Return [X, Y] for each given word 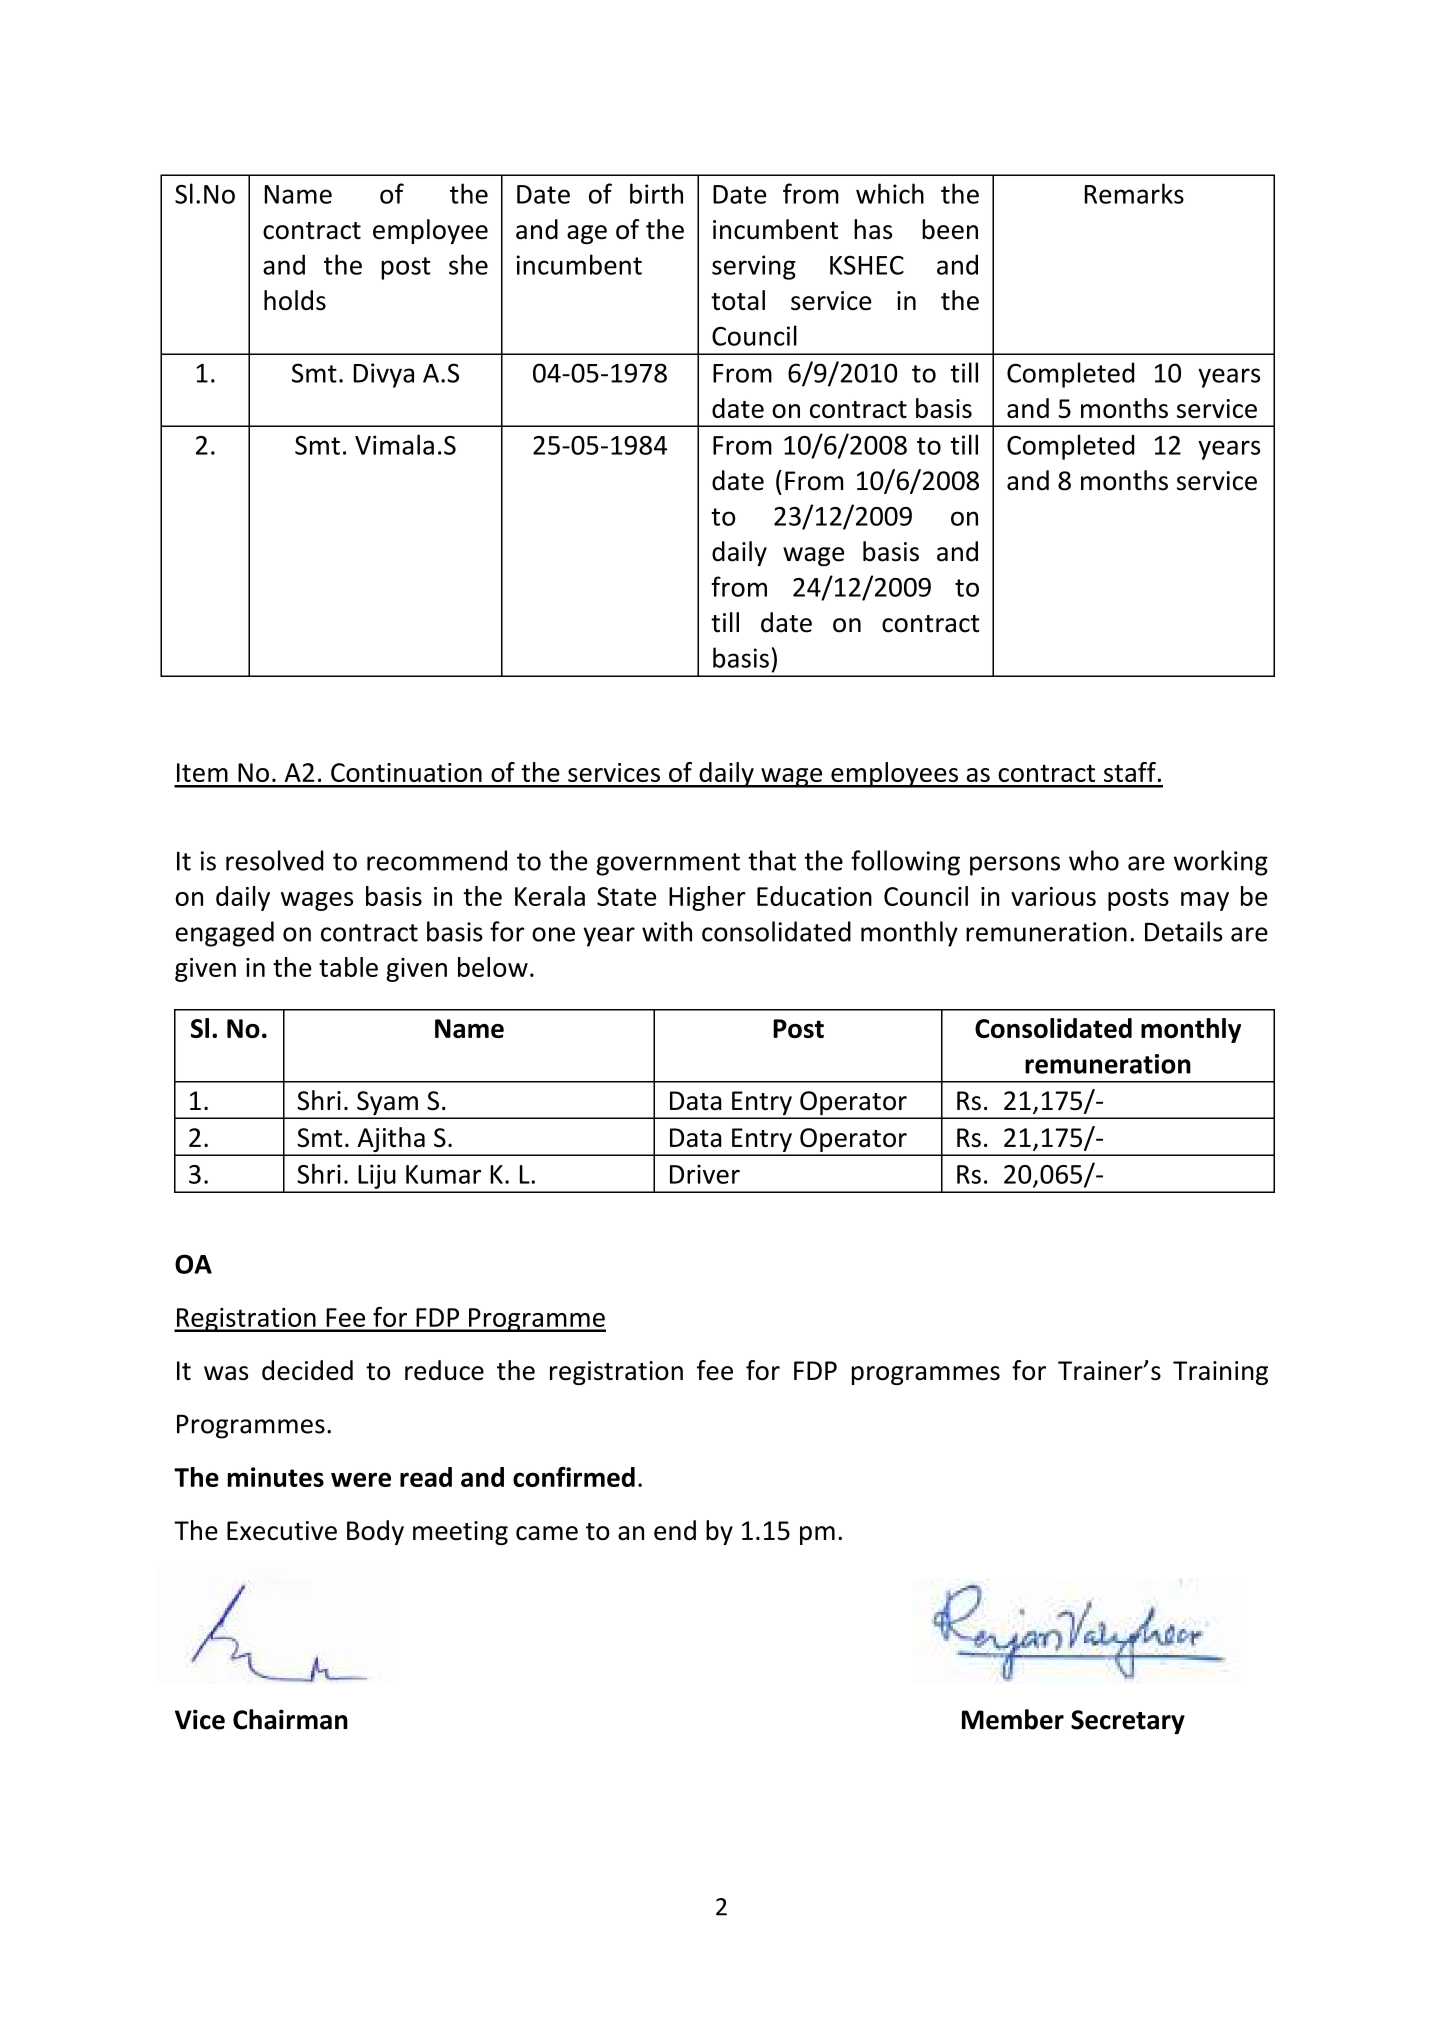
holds [295, 300]
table [348, 967]
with [667, 931]
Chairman [290, 1719]
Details [1184, 931]
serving [754, 267]
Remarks [1134, 193]
